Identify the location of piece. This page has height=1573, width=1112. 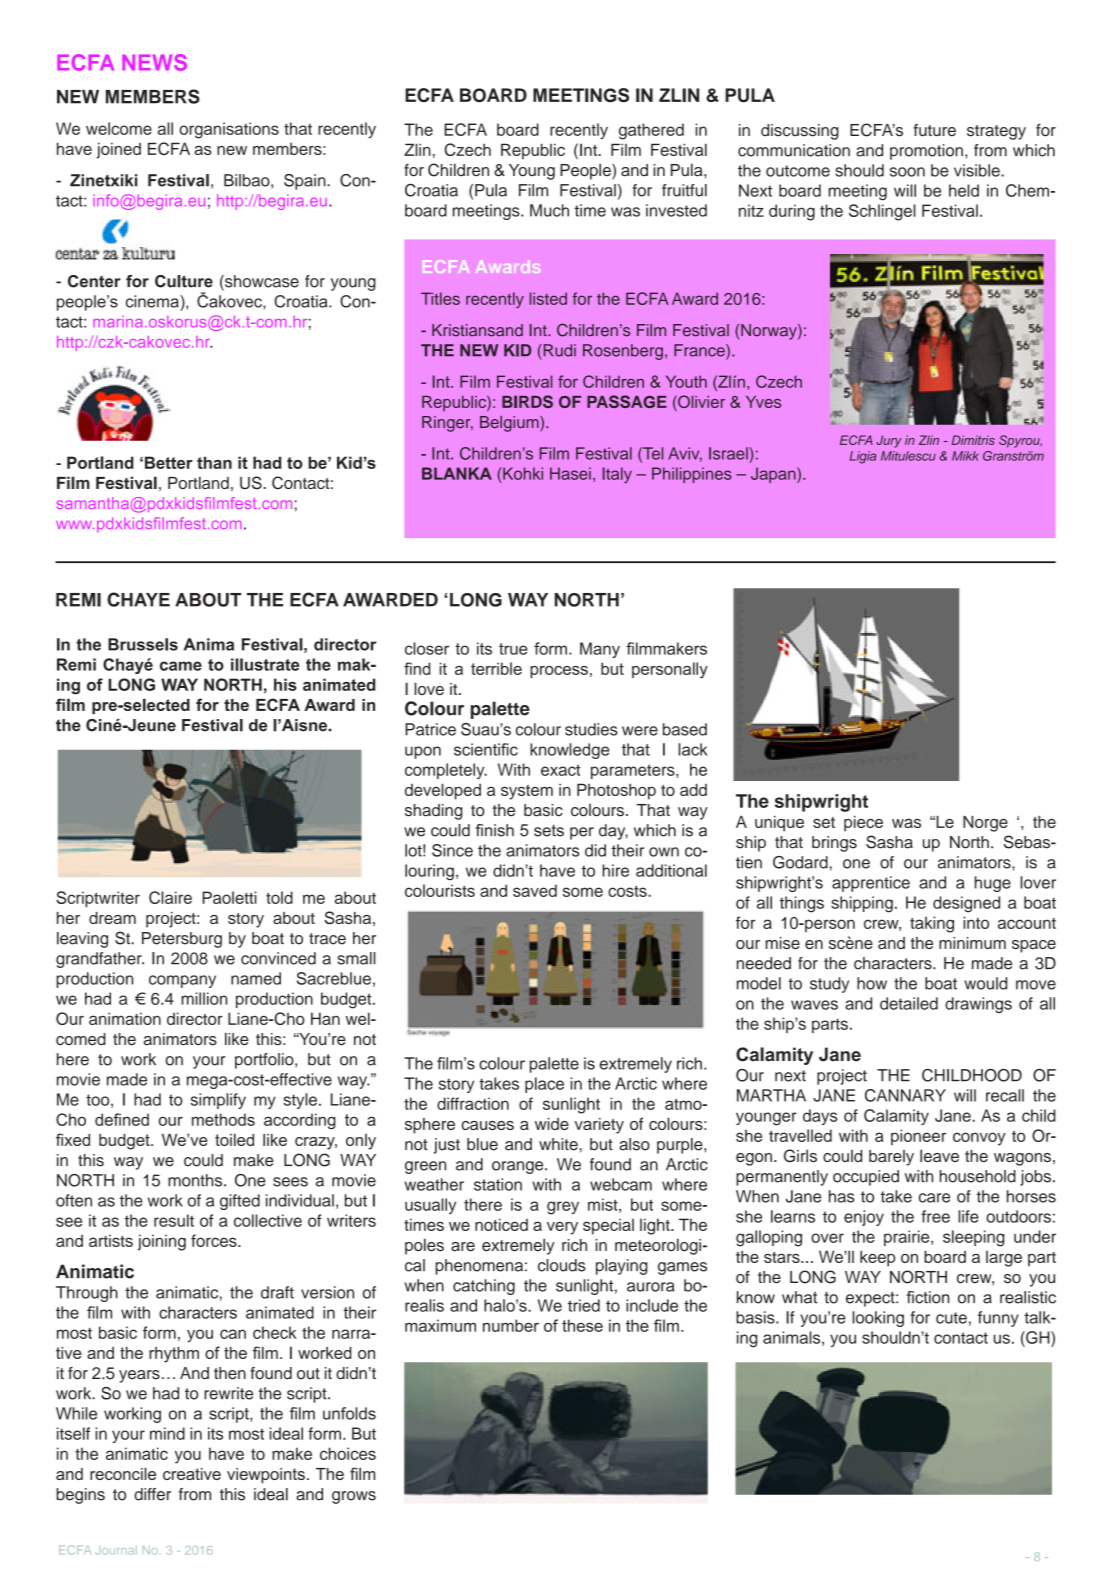
(863, 823).
